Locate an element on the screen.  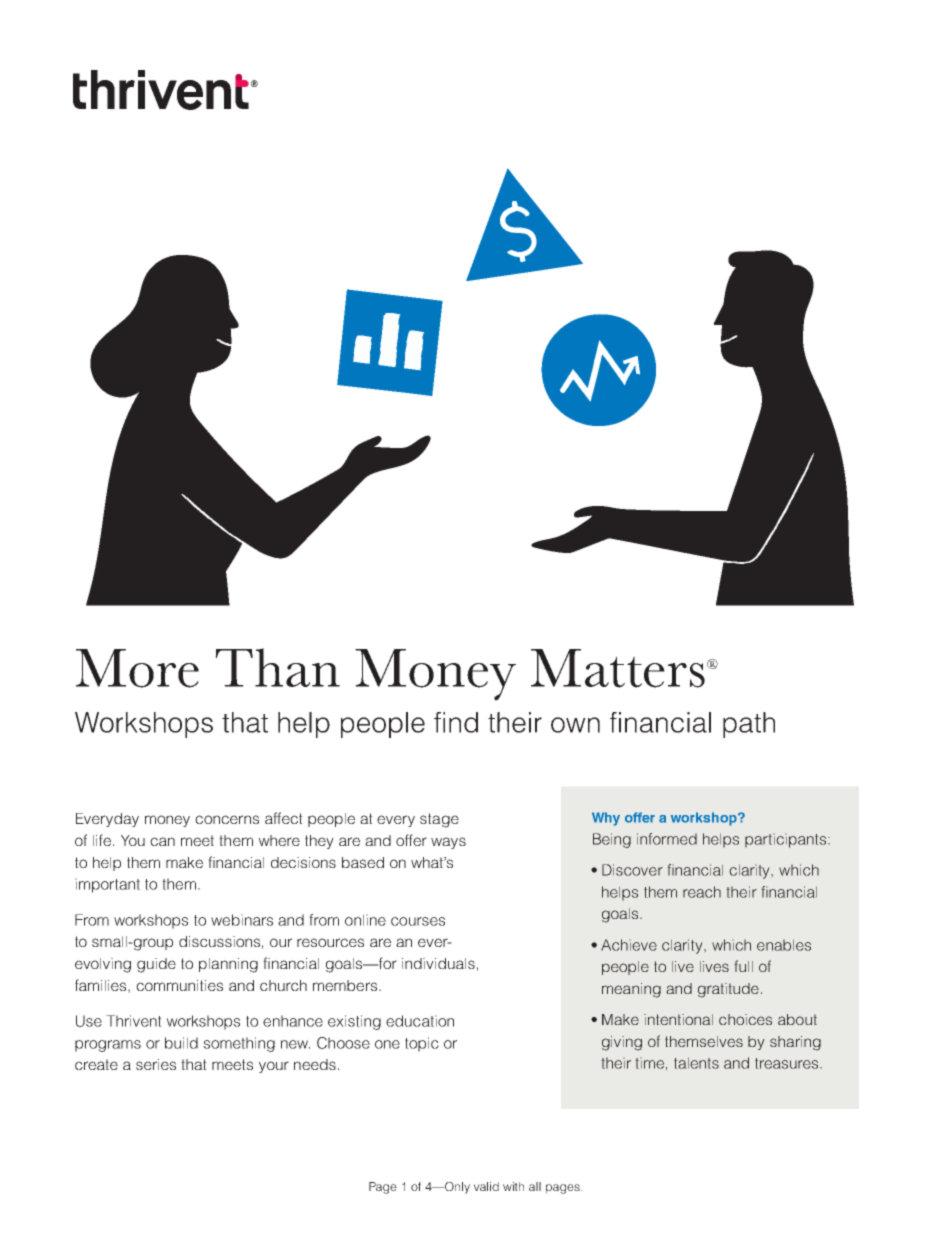
ways is located at coordinates (448, 843).
